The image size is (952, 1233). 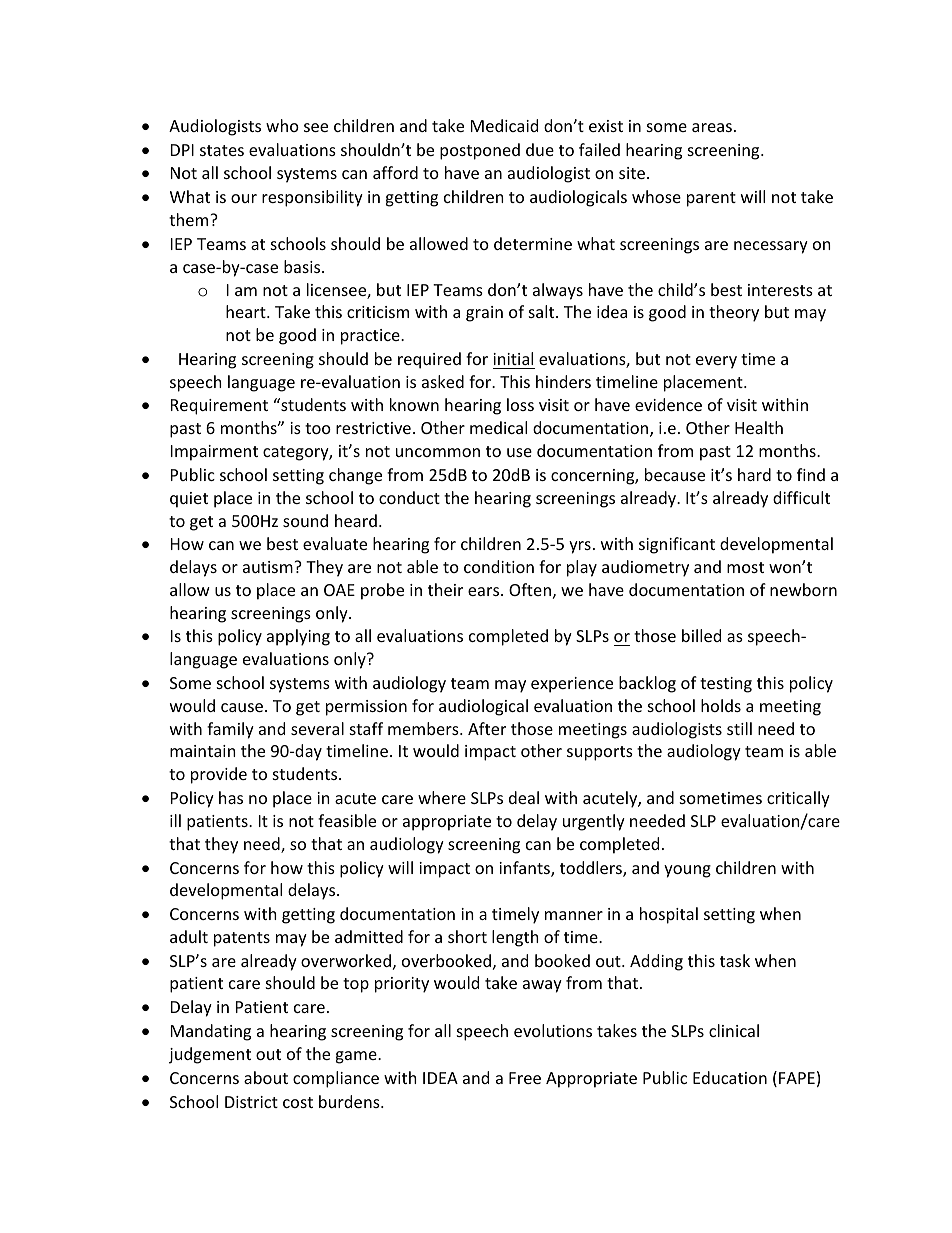 I want to click on Free, so click(x=525, y=1078).
